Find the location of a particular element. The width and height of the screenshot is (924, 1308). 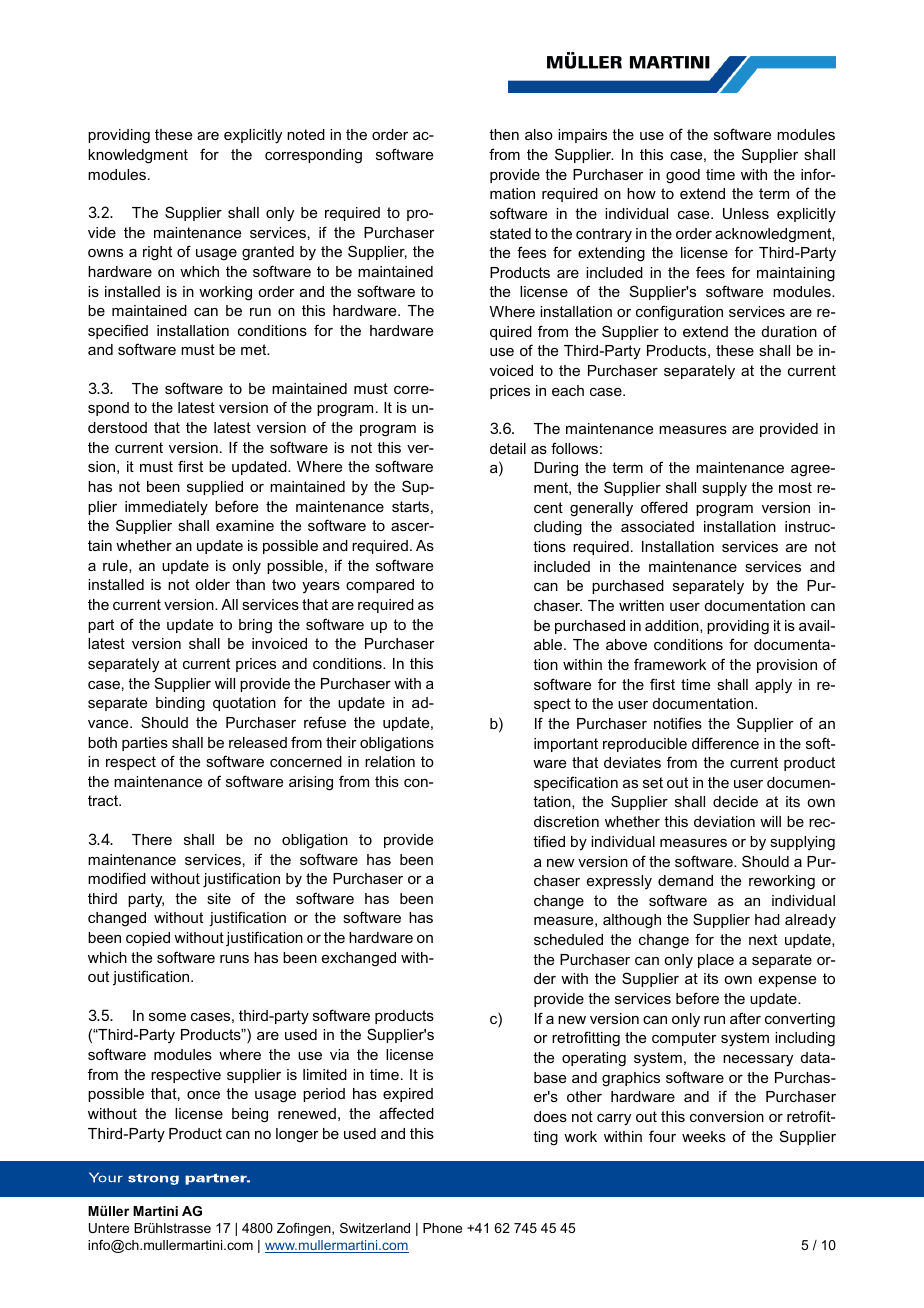

right is located at coordinates (157, 253).
